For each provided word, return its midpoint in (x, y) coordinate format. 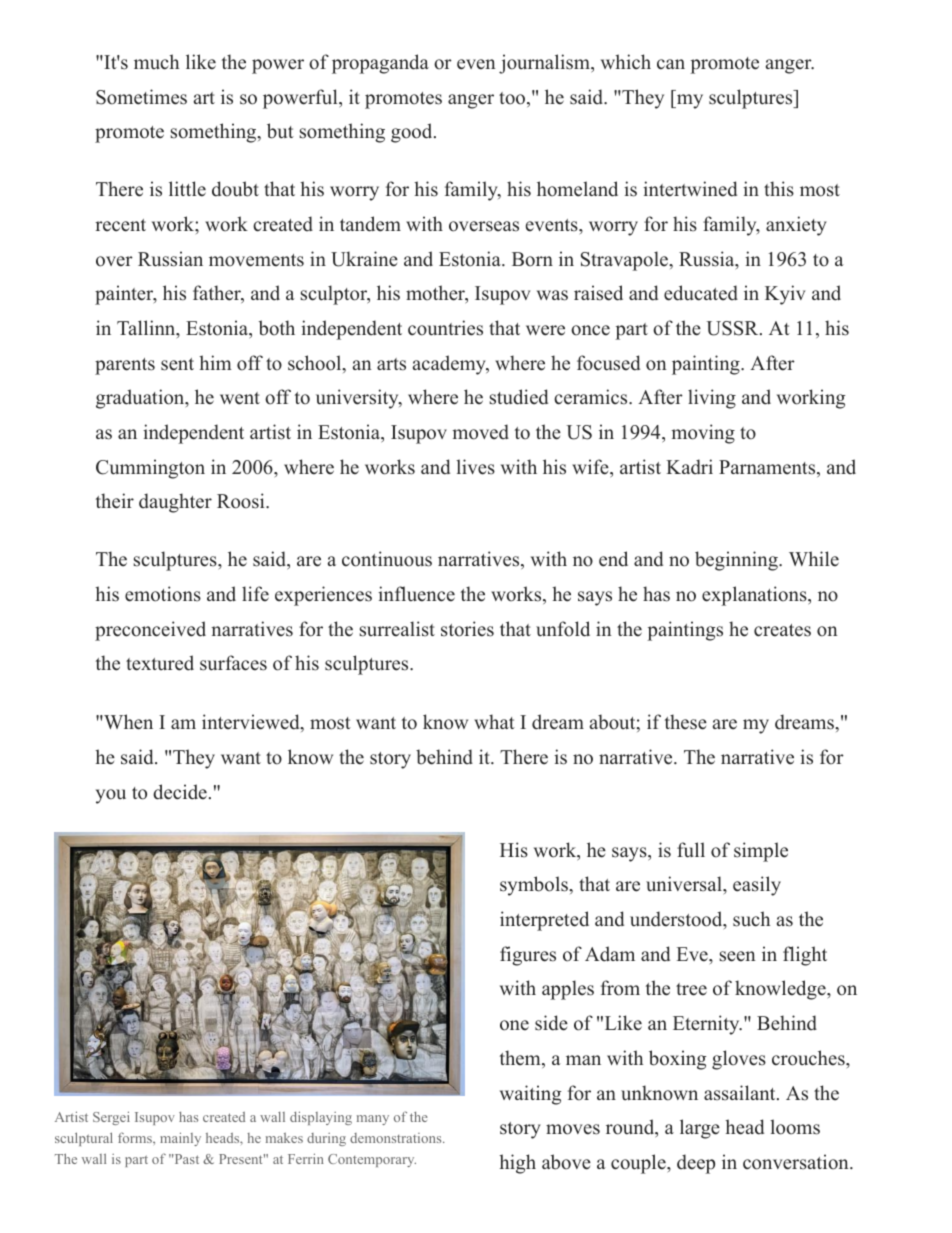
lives (475, 467)
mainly (180, 1139)
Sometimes (141, 97)
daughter (175, 503)
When (127, 722)
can (671, 64)
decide (180, 792)
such (751, 919)
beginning (737, 561)
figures (528, 956)
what (494, 721)
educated (701, 293)
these (686, 722)
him (215, 362)
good (413, 133)
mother (436, 294)
